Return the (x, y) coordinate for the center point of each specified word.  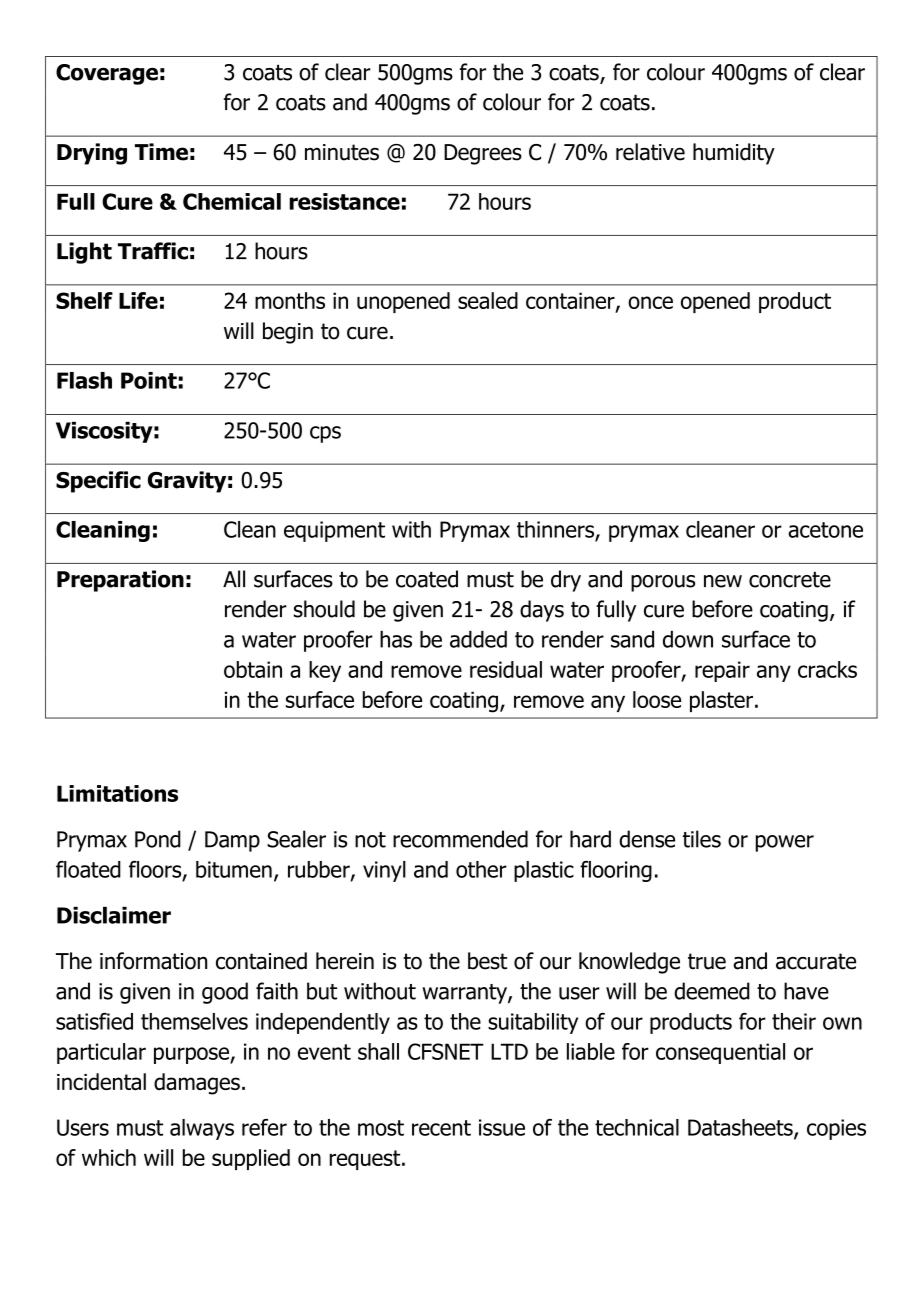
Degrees (483, 154)
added (478, 639)
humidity (734, 154)
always (202, 1129)
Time (161, 152)
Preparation (120, 581)
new (723, 581)
